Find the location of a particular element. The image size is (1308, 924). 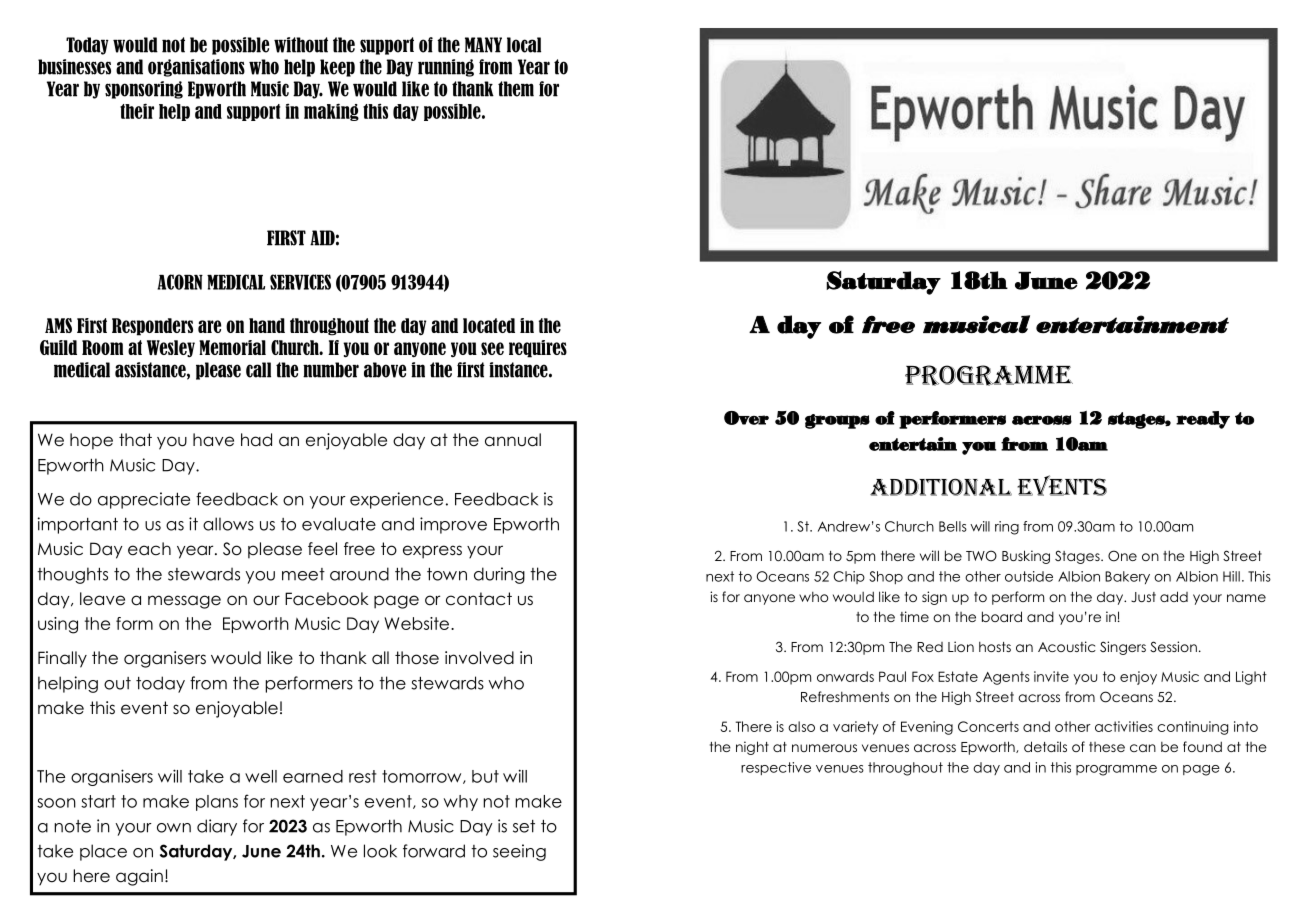

have is located at coordinates (213, 440).
